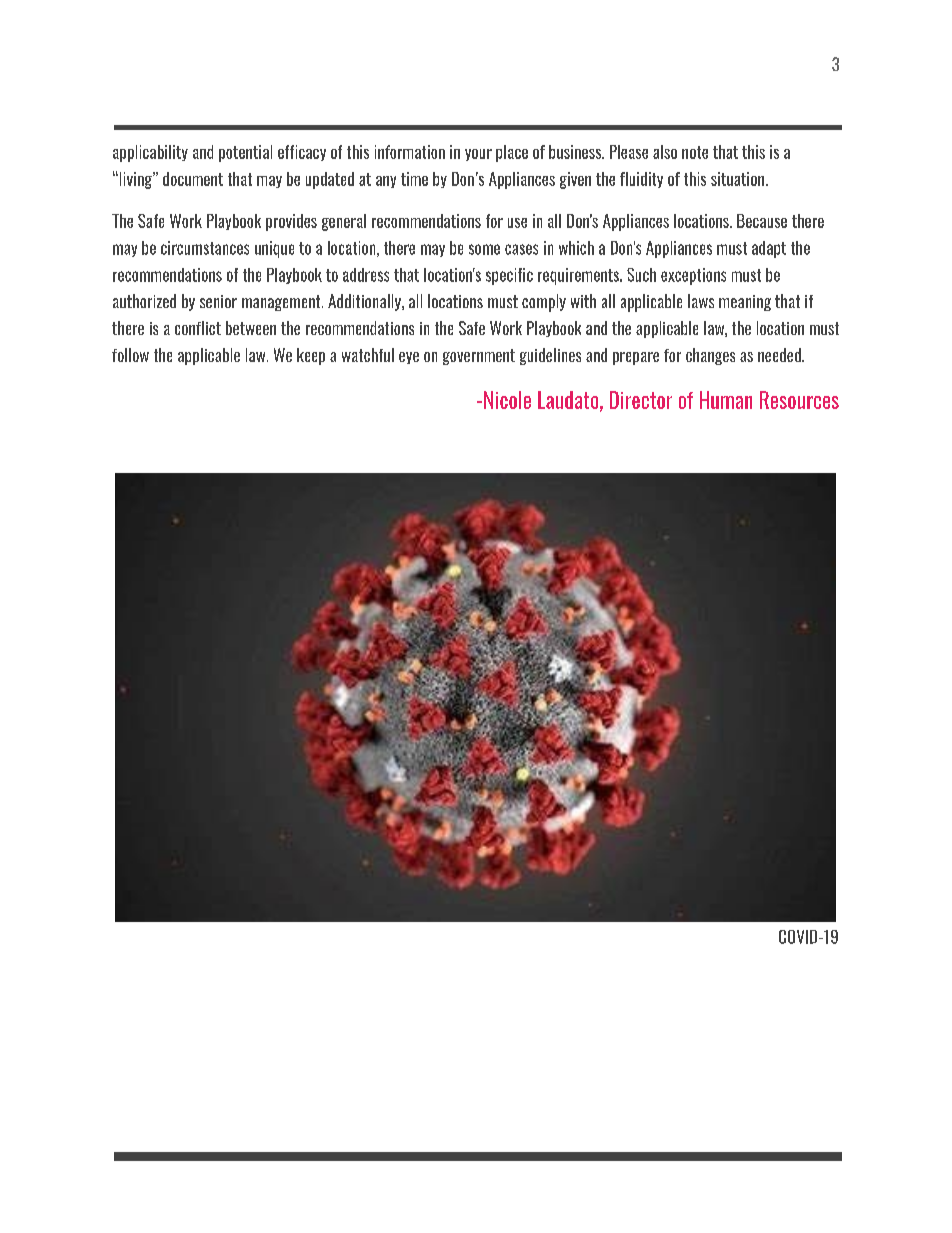 This document has height=1233, width=952. What do you see at coordinates (130, 355) in the document?
I see `follow` at bounding box center [130, 355].
